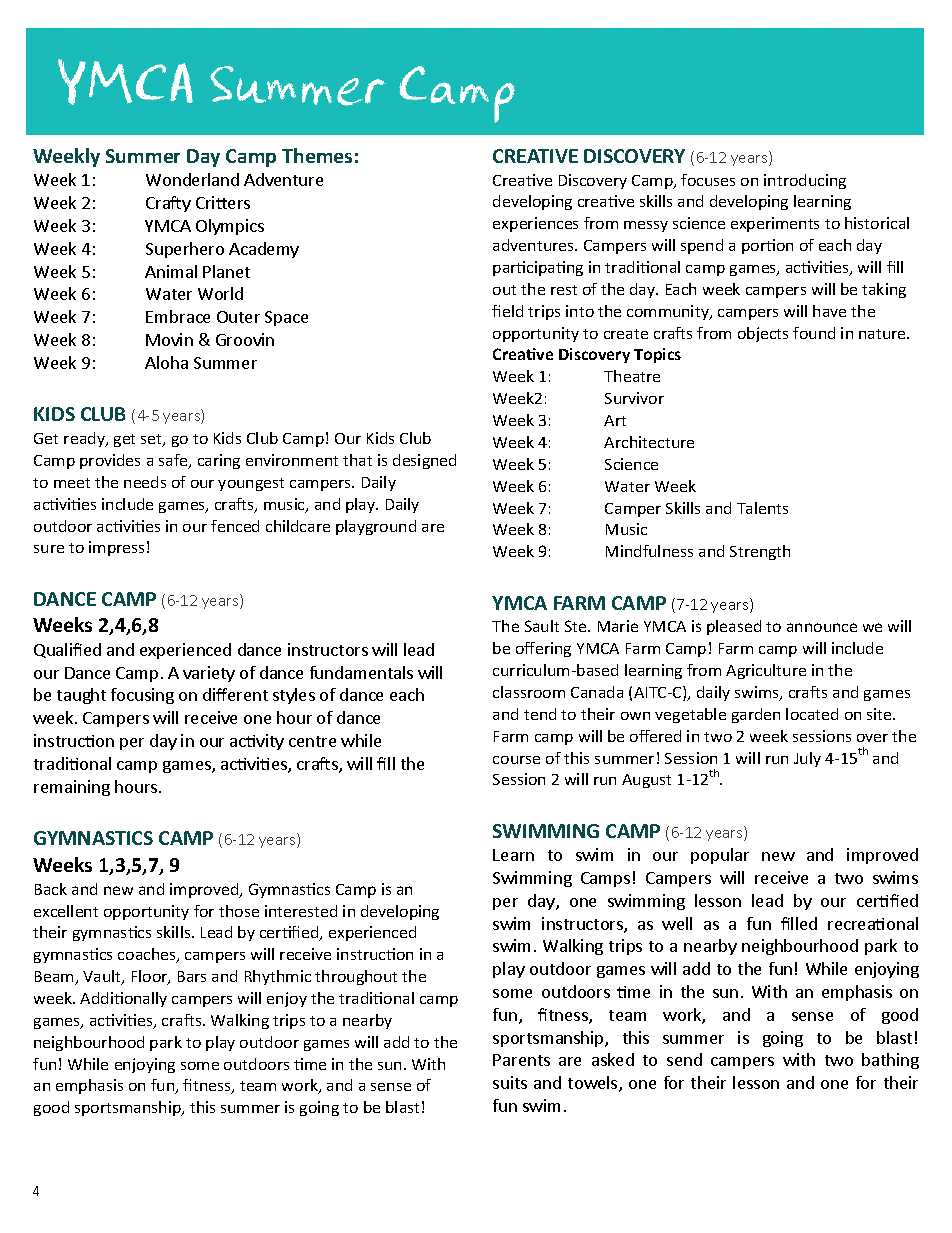  I want to click on announce, so click(822, 627).
